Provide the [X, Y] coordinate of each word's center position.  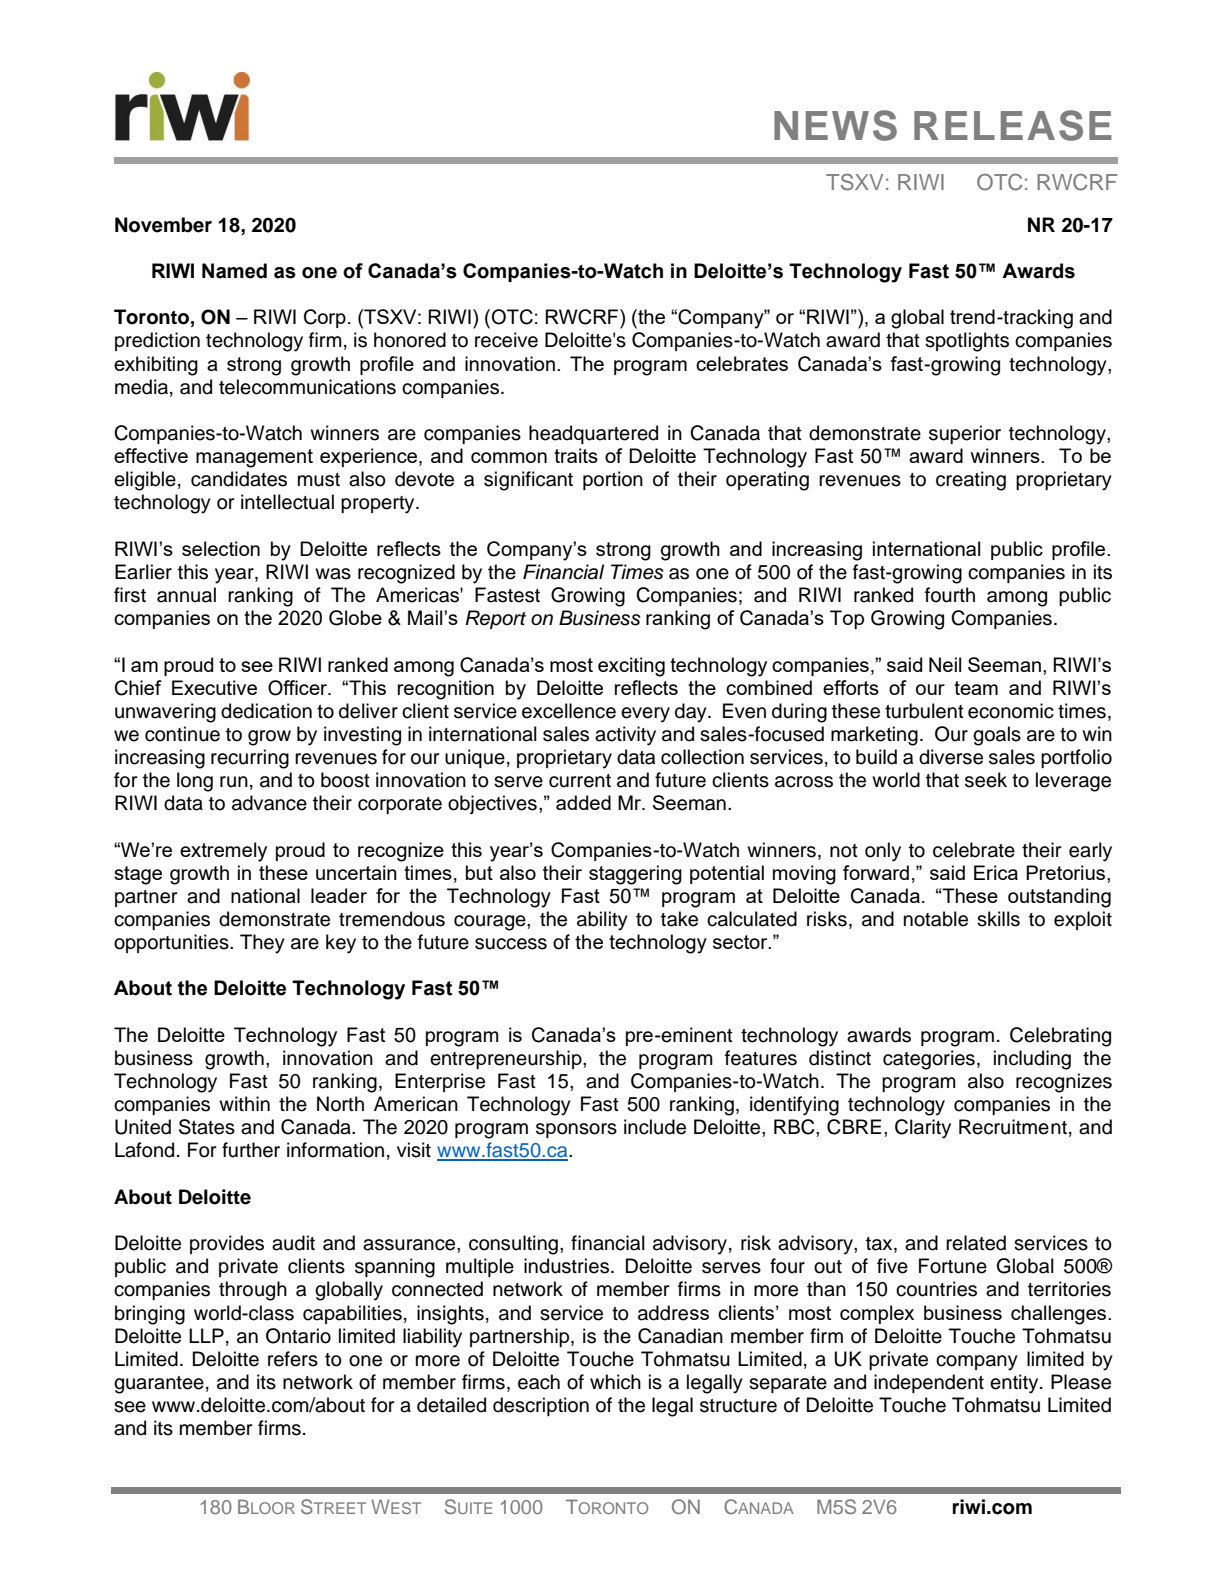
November [163, 225]
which [615, 1382]
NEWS [835, 125]
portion [613, 480]
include [655, 1127]
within [244, 1103]
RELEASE [1013, 125]
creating [971, 481]
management [254, 458]
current [580, 781]
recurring [250, 759]
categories [929, 1060]
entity [1015, 1384]
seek [986, 780]
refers [293, 1359]
